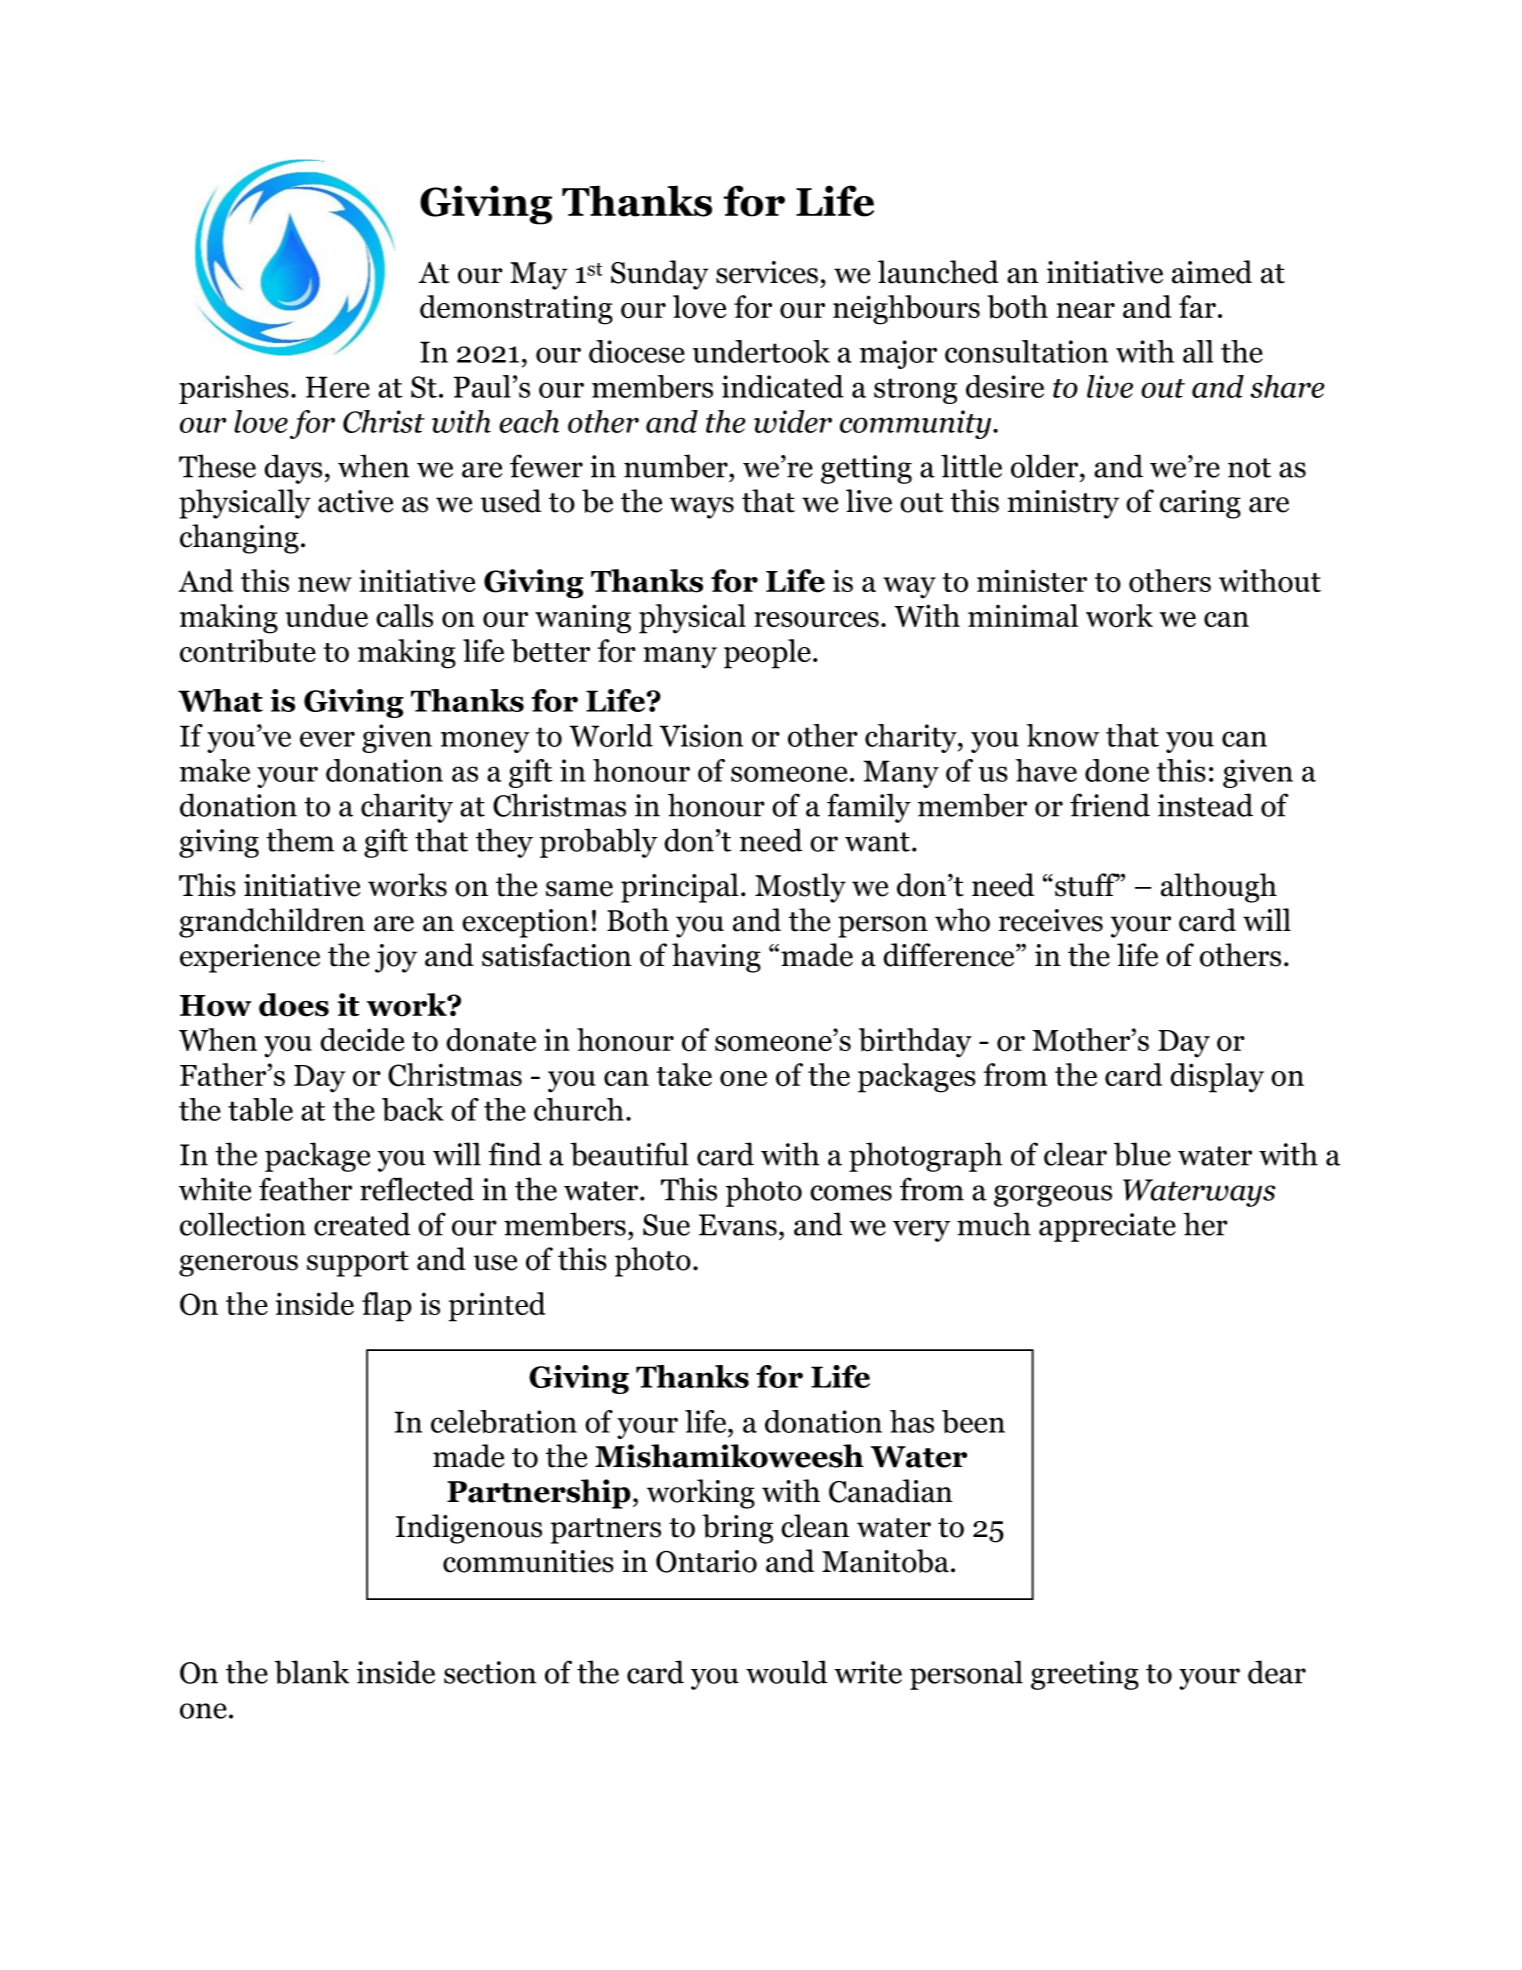  What do you see at coordinates (396, 958) in the page?
I see `joy` at bounding box center [396, 958].
